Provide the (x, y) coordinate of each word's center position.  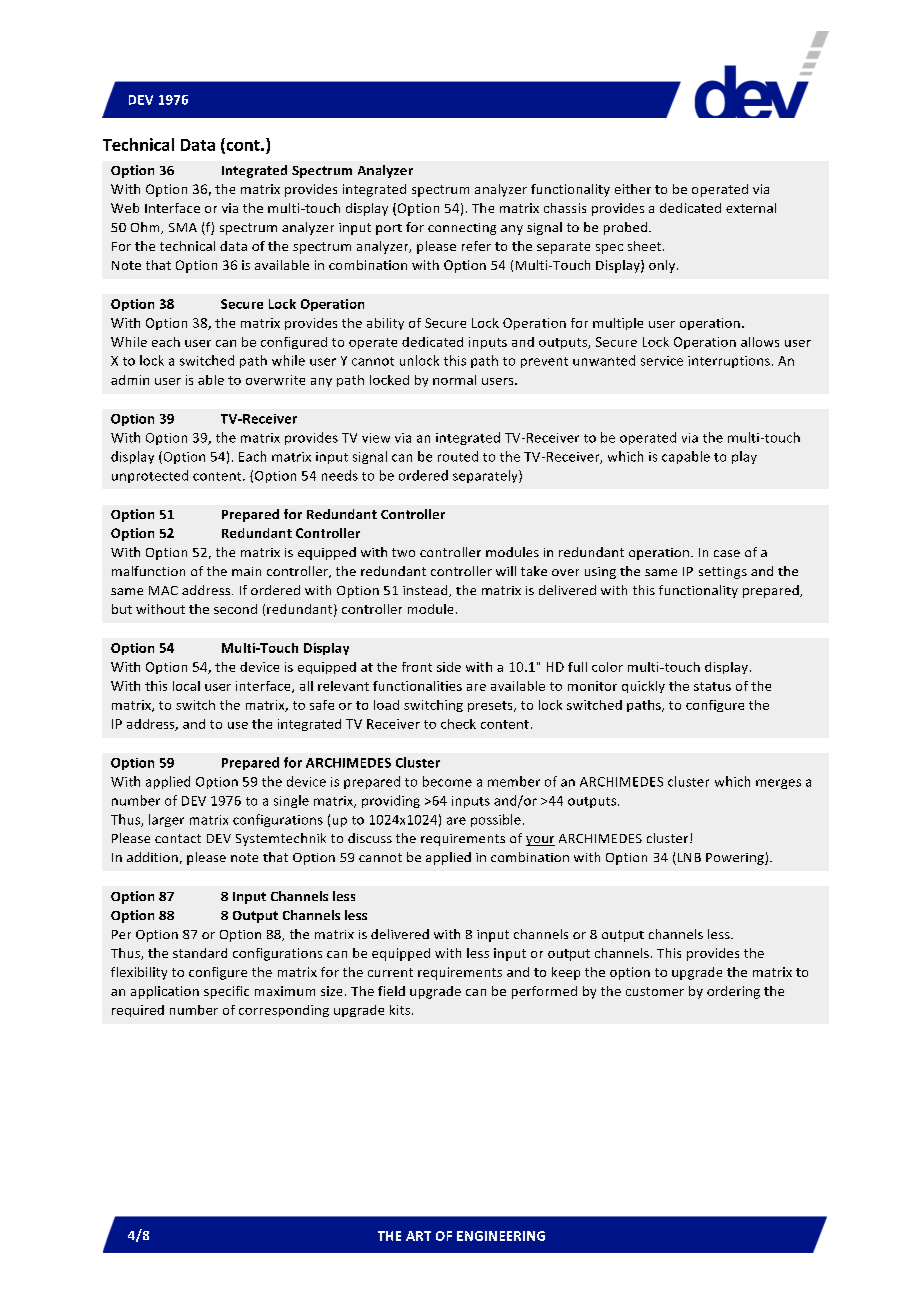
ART (418, 1236)
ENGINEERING (501, 1236)
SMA (183, 227)
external (751, 208)
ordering (733, 992)
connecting (462, 229)
